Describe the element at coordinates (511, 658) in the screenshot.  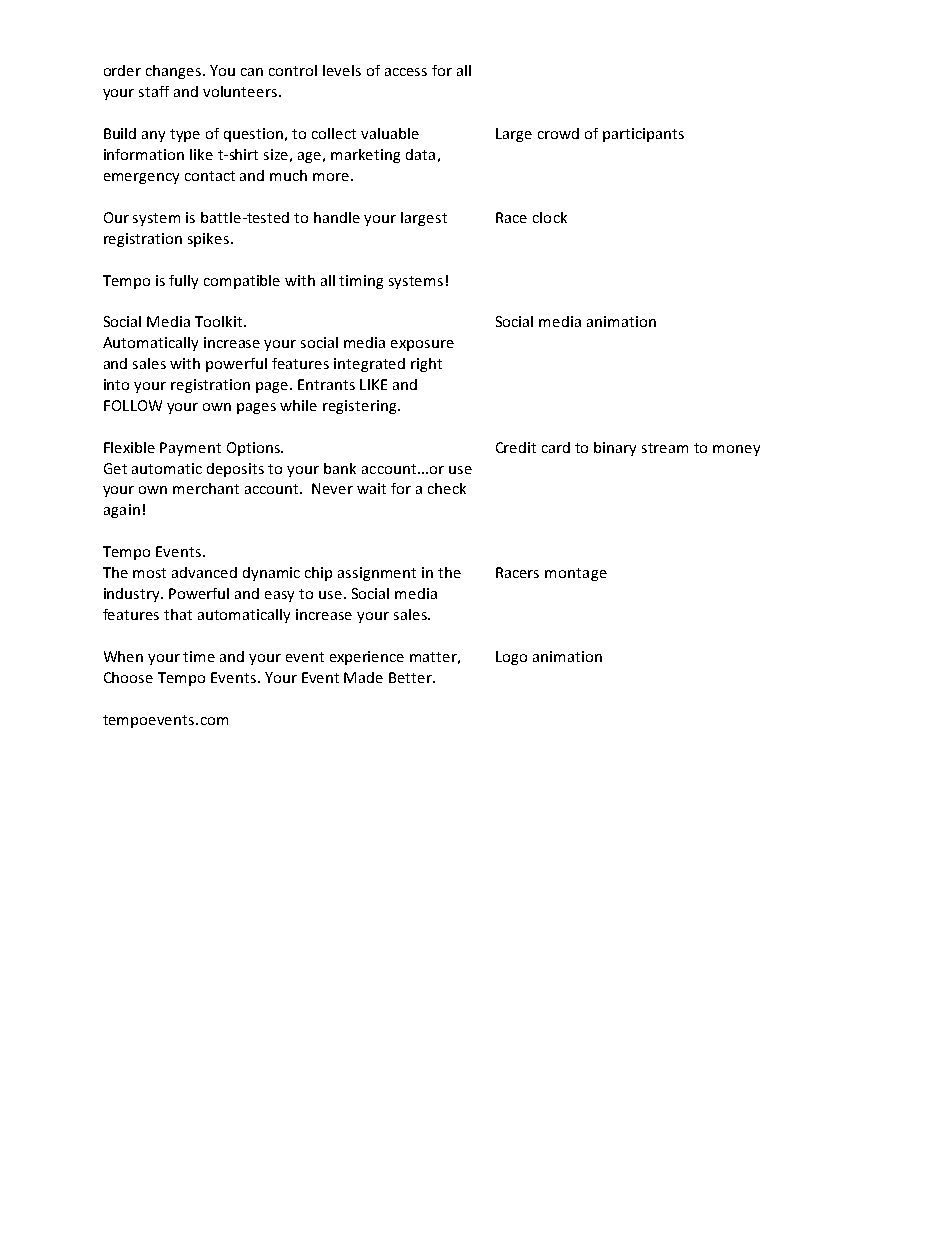
I see `Logo` at that location.
